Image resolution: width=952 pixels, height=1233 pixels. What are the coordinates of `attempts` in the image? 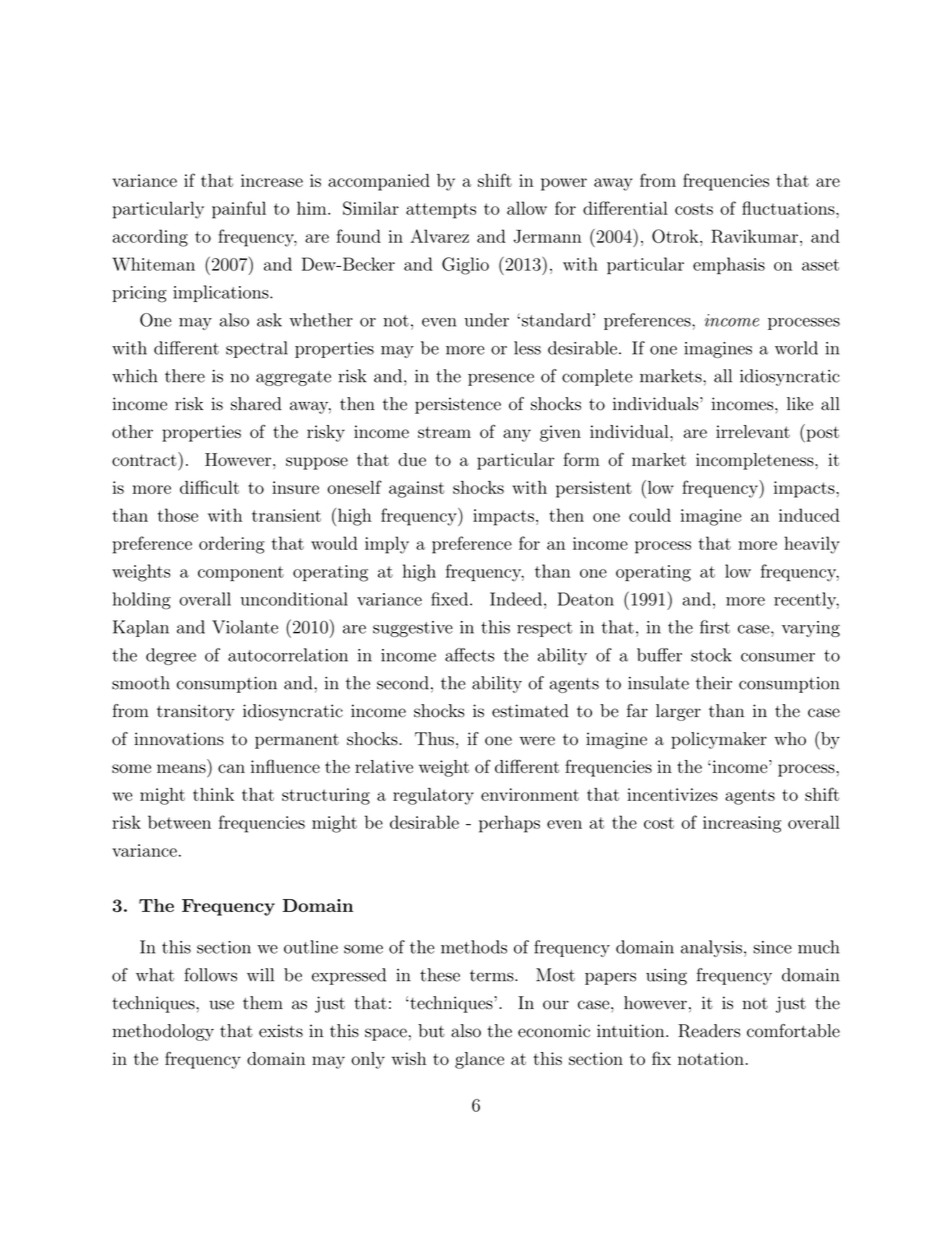 It's located at (441, 211).
